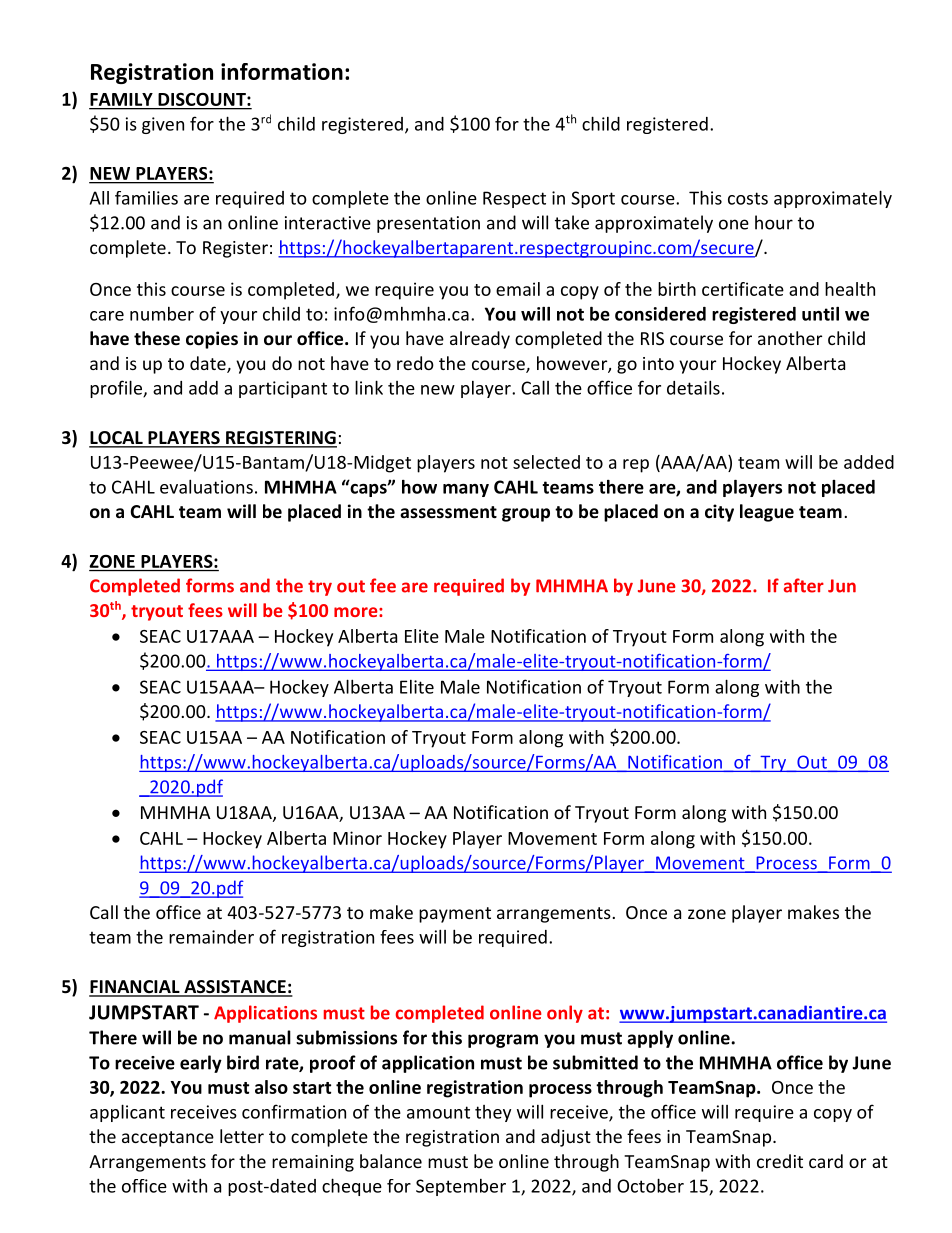  I want to click on credit, so click(780, 1161).
